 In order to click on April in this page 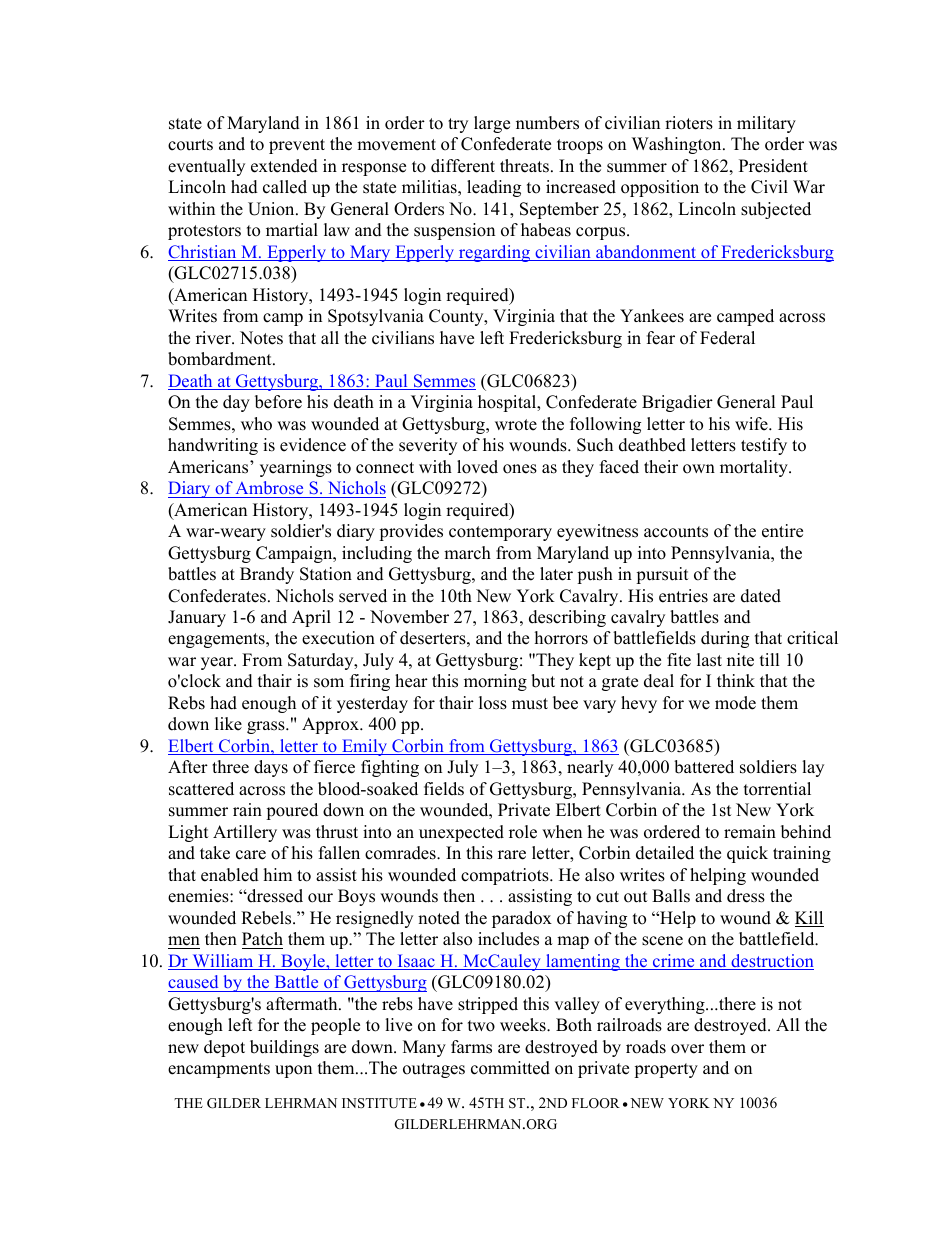, I will do `click(311, 618)`.
